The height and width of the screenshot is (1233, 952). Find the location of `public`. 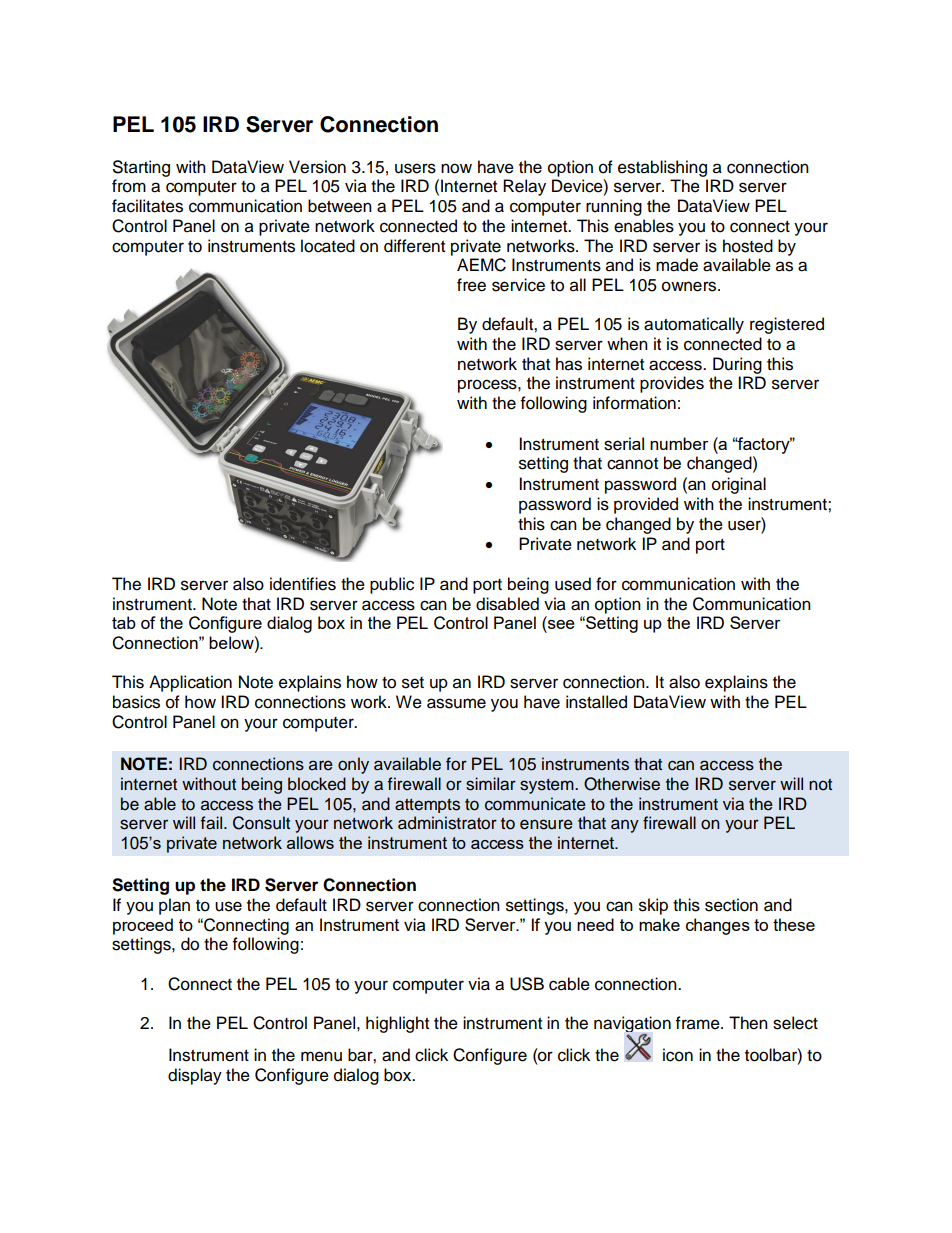

public is located at coordinates (392, 585).
